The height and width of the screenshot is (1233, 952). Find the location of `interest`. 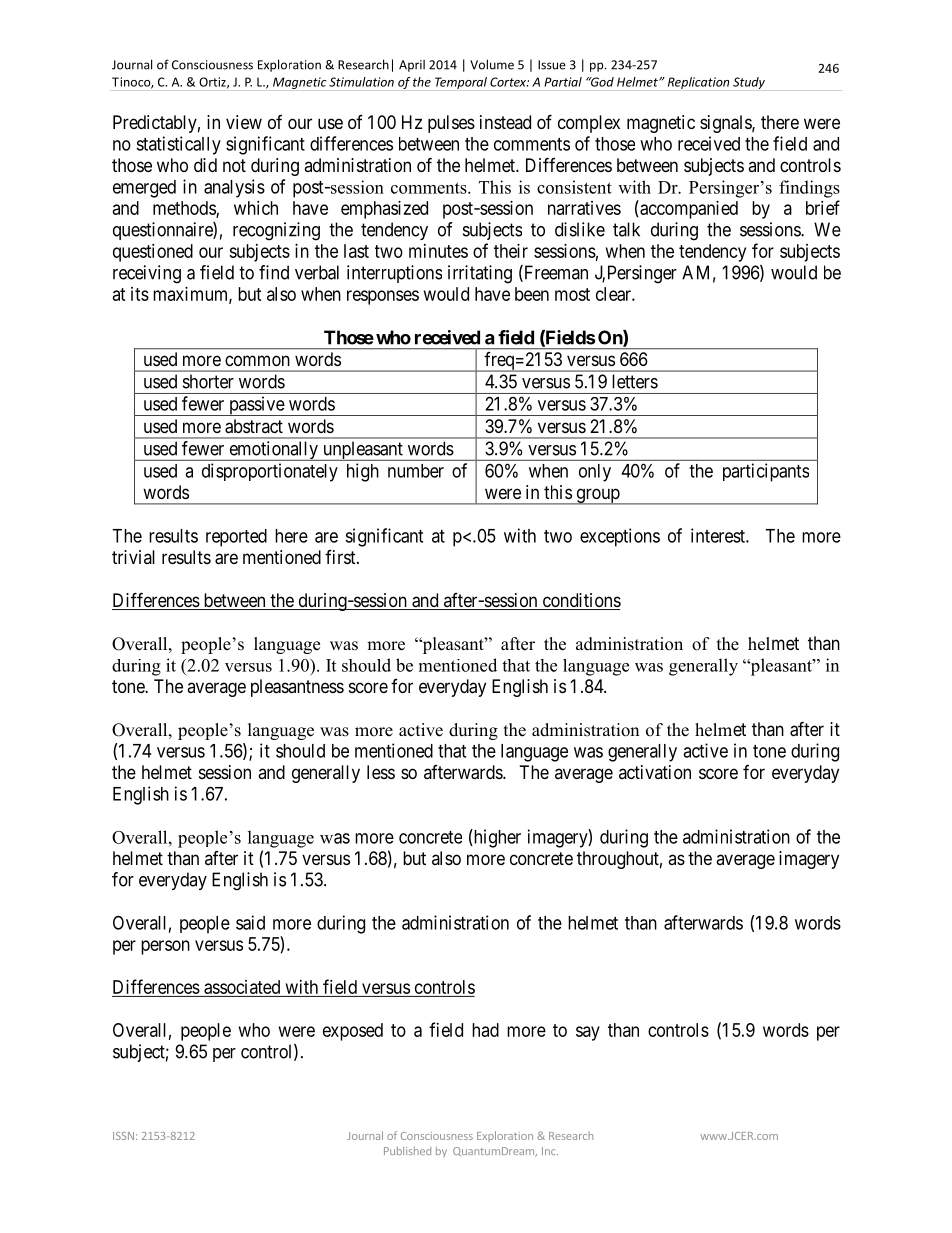

interest is located at coordinates (719, 535).
